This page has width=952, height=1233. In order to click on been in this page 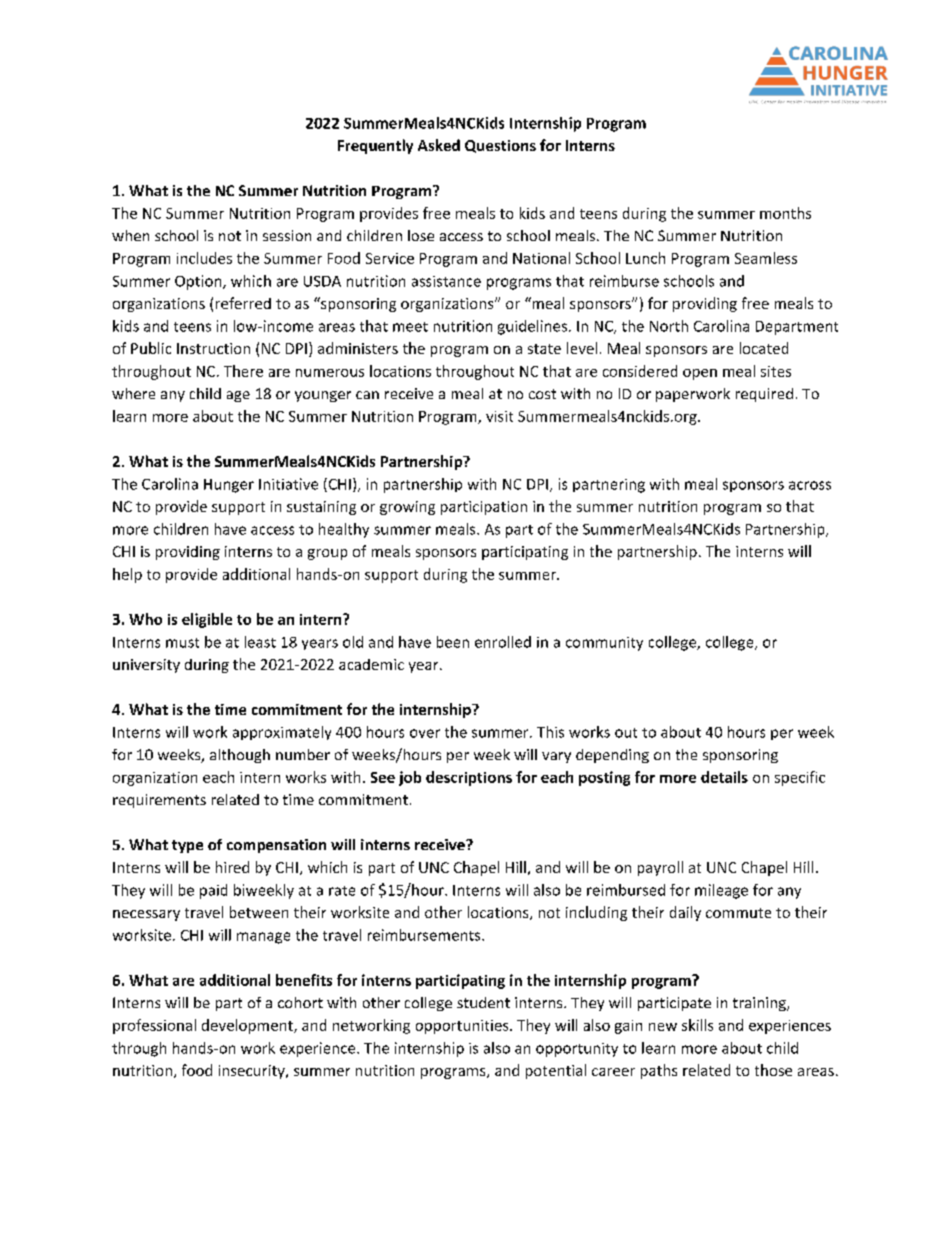, I will do `click(453, 642)`.
